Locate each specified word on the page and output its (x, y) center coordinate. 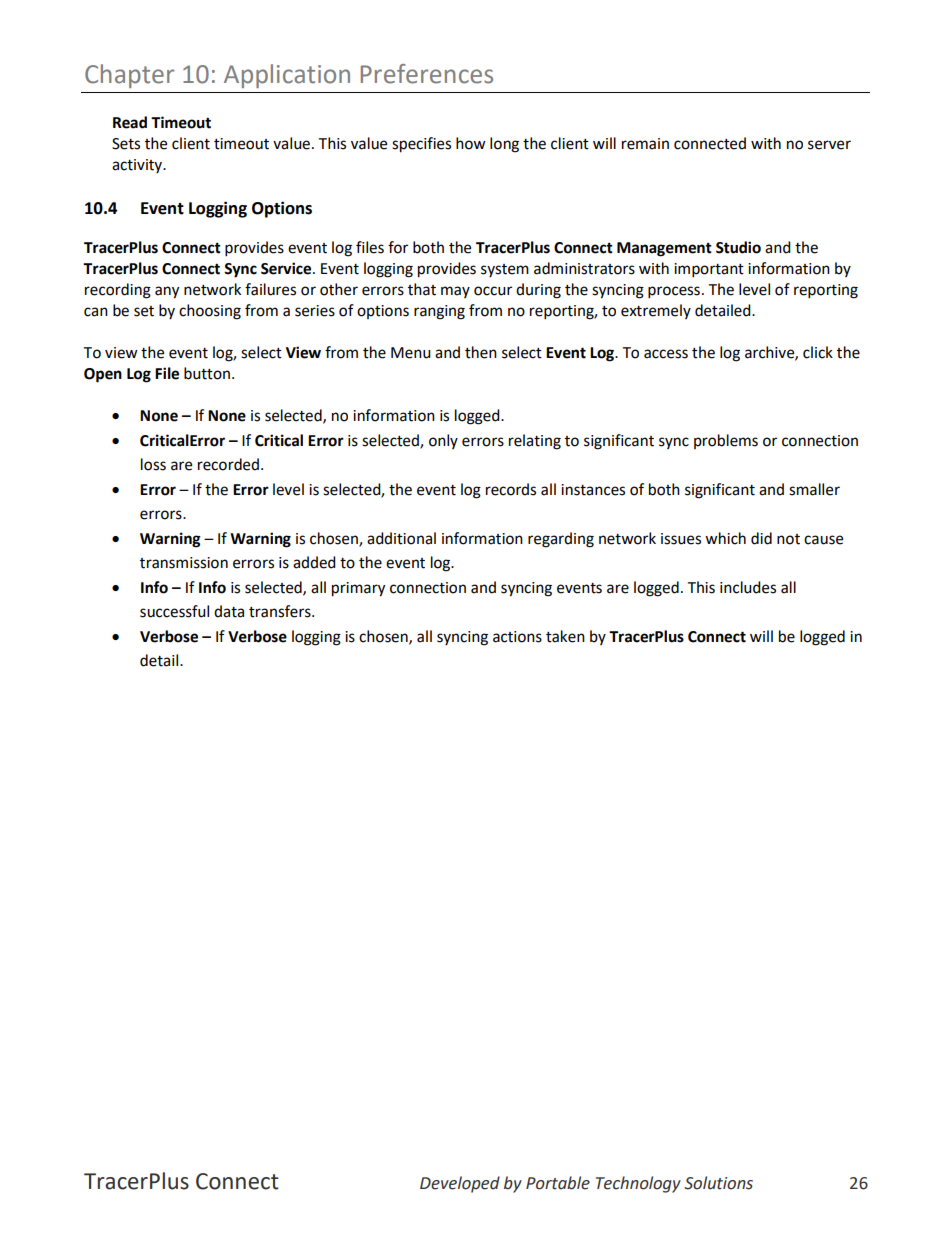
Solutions (718, 1183)
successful (174, 611)
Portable (558, 1183)
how (471, 143)
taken (565, 636)
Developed (460, 1184)
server (829, 145)
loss (153, 464)
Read (130, 122)
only (443, 441)
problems (726, 441)
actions (517, 637)
